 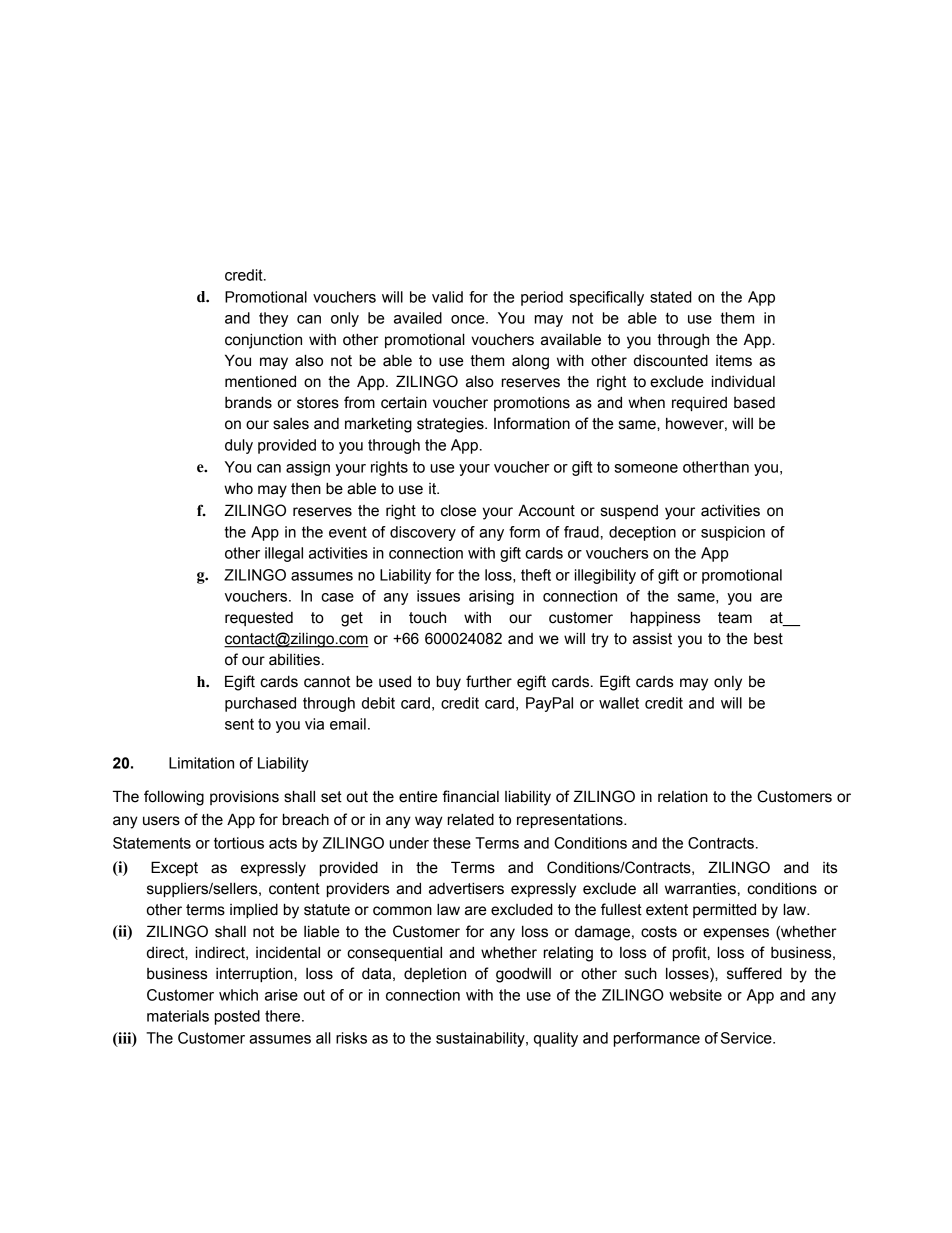 What do you see at coordinates (273, 319) in the screenshot?
I see `they` at bounding box center [273, 319].
